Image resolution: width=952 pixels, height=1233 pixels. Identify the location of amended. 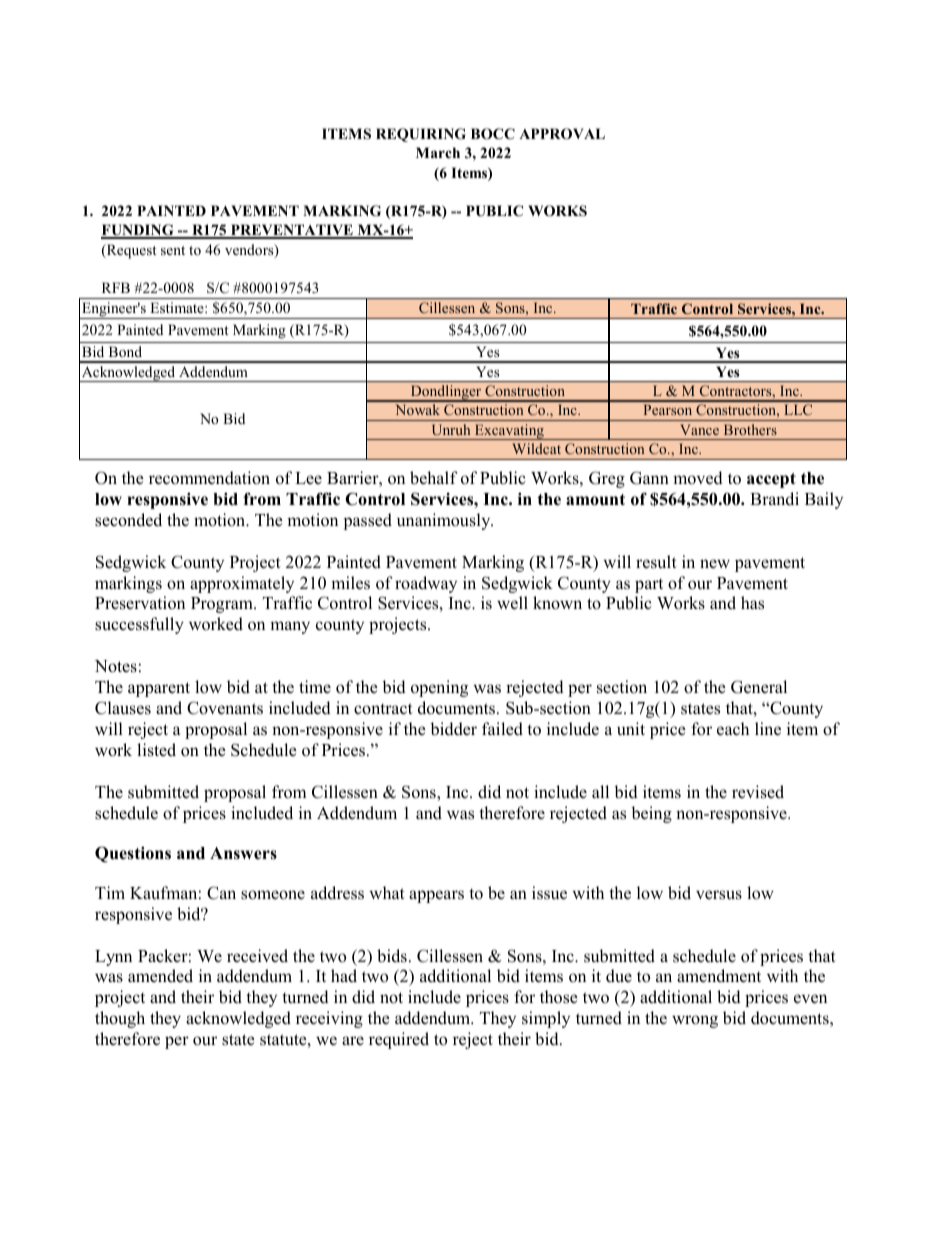
(160, 976).
